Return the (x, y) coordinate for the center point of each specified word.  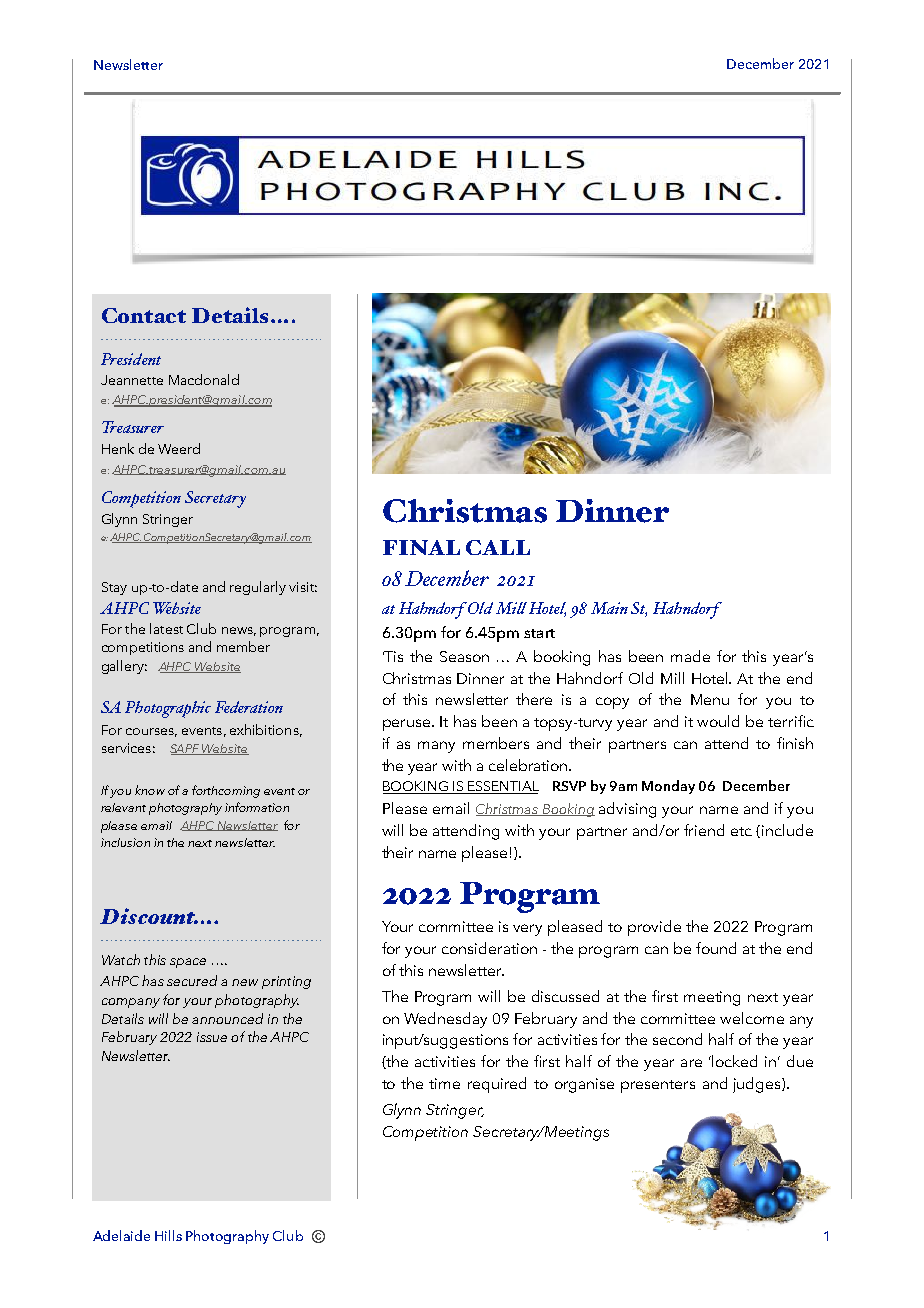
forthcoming (226, 791)
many (436, 747)
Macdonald (204, 379)
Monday (668, 787)
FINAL (421, 547)
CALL (498, 547)
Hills (168, 1235)
